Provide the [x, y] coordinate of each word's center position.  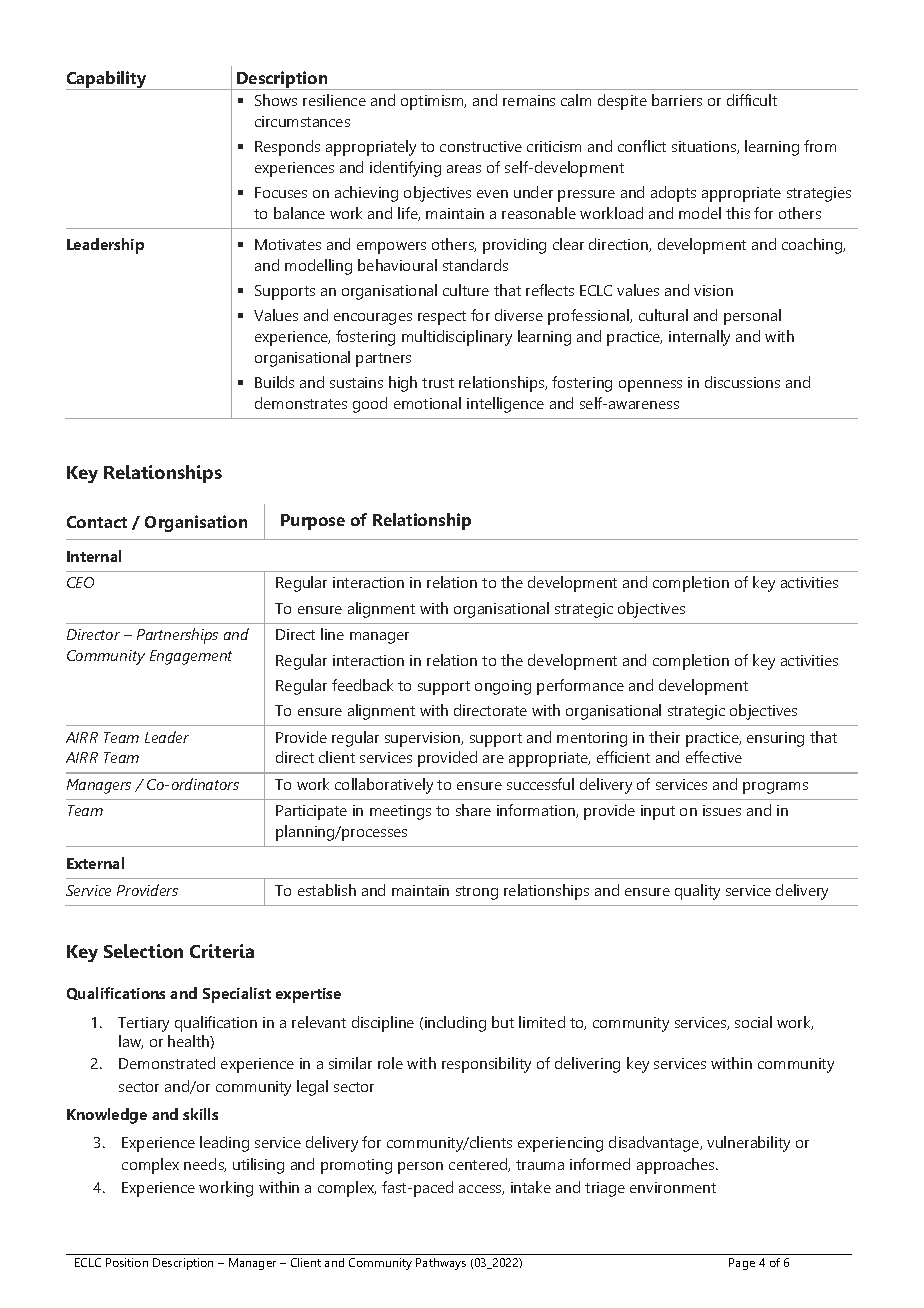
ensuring [775, 739]
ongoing [503, 687]
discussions [742, 382]
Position [127, 1262]
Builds [274, 382]
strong [477, 893]
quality [697, 892]
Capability [107, 80]
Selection [143, 951]
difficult [752, 100]
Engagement [191, 657]
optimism [433, 102]
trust [438, 383]
